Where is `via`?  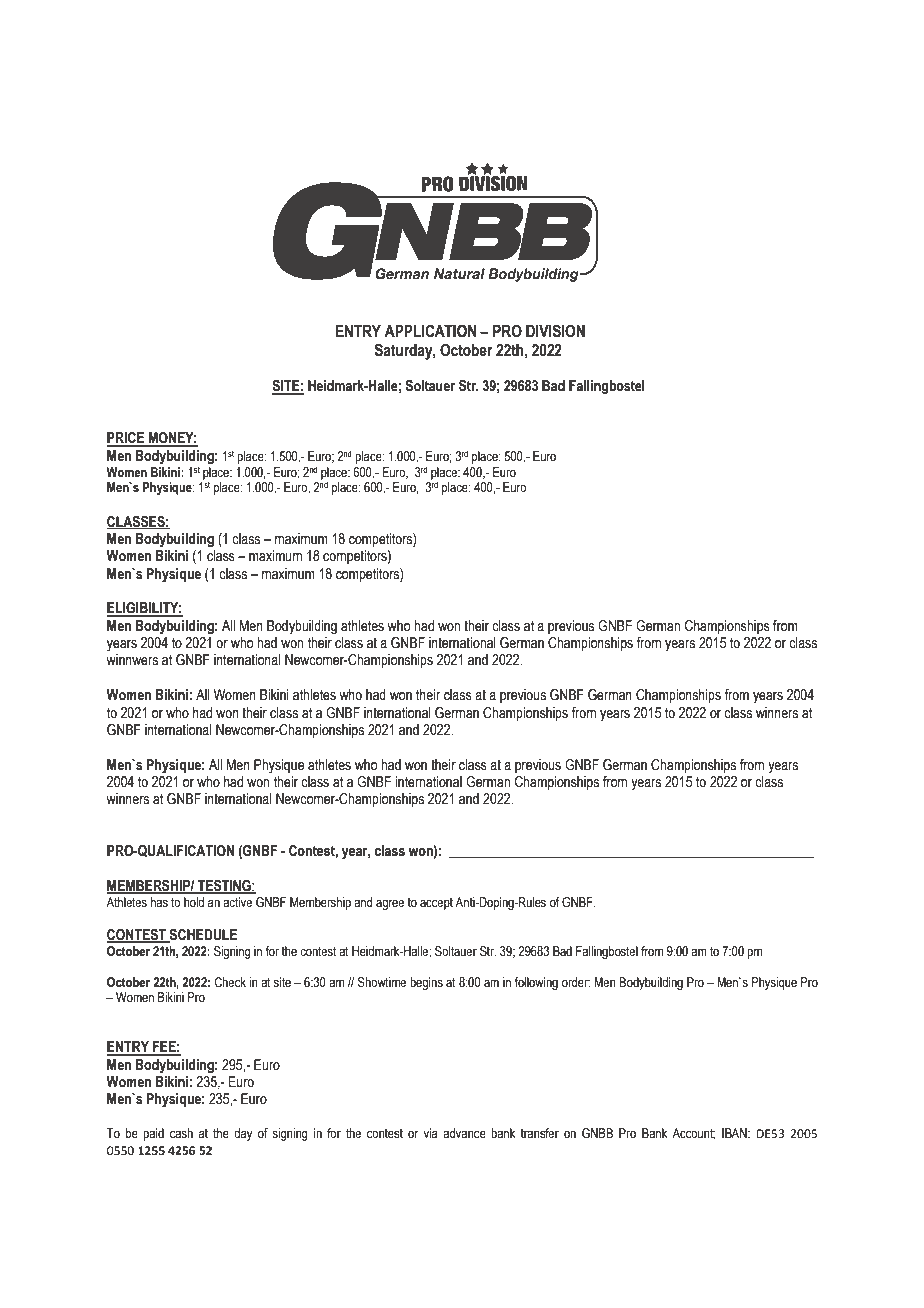 via is located at coordinates (431, 1133).
